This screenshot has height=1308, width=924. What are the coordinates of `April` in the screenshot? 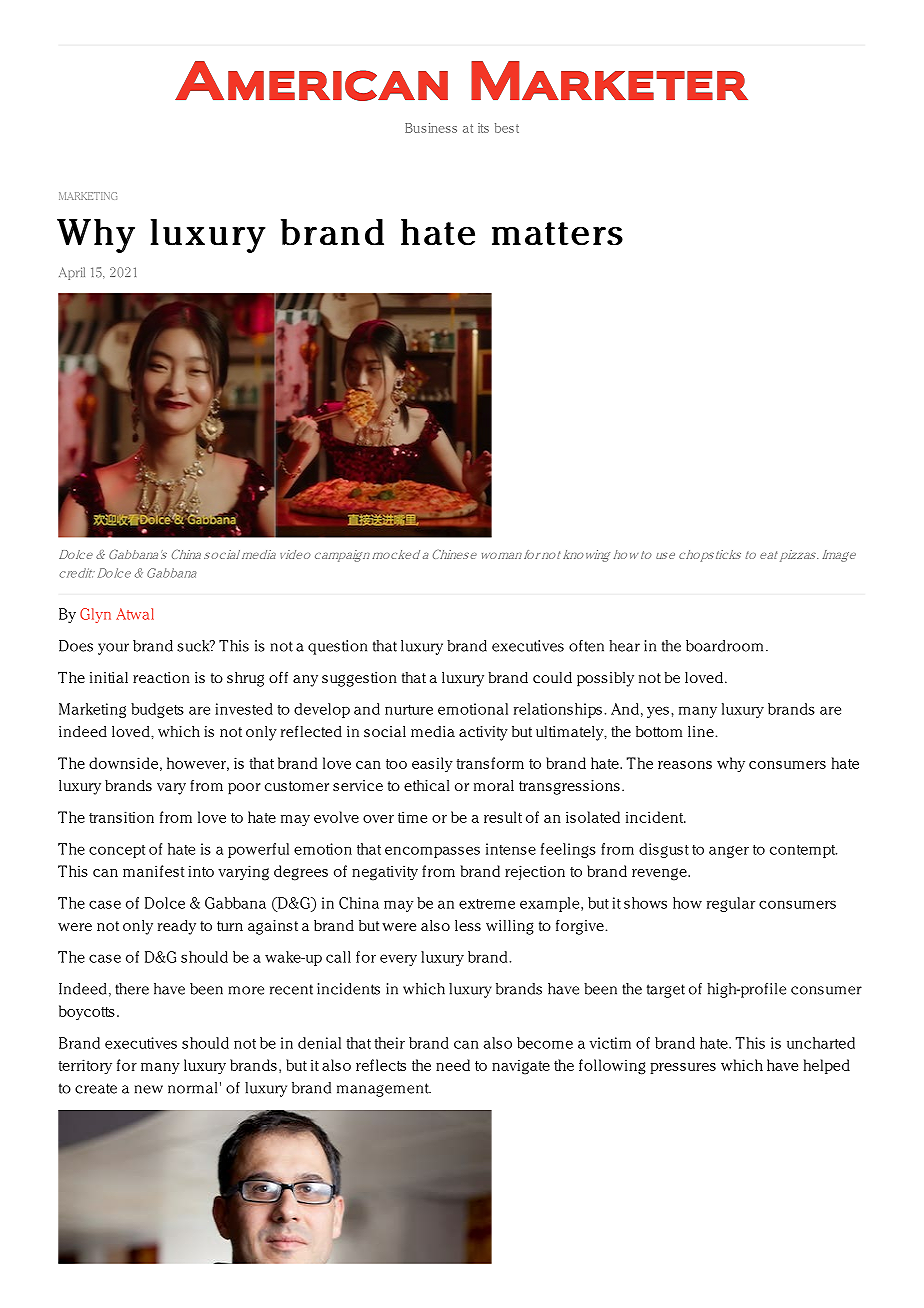 It's located at (72, 273).
